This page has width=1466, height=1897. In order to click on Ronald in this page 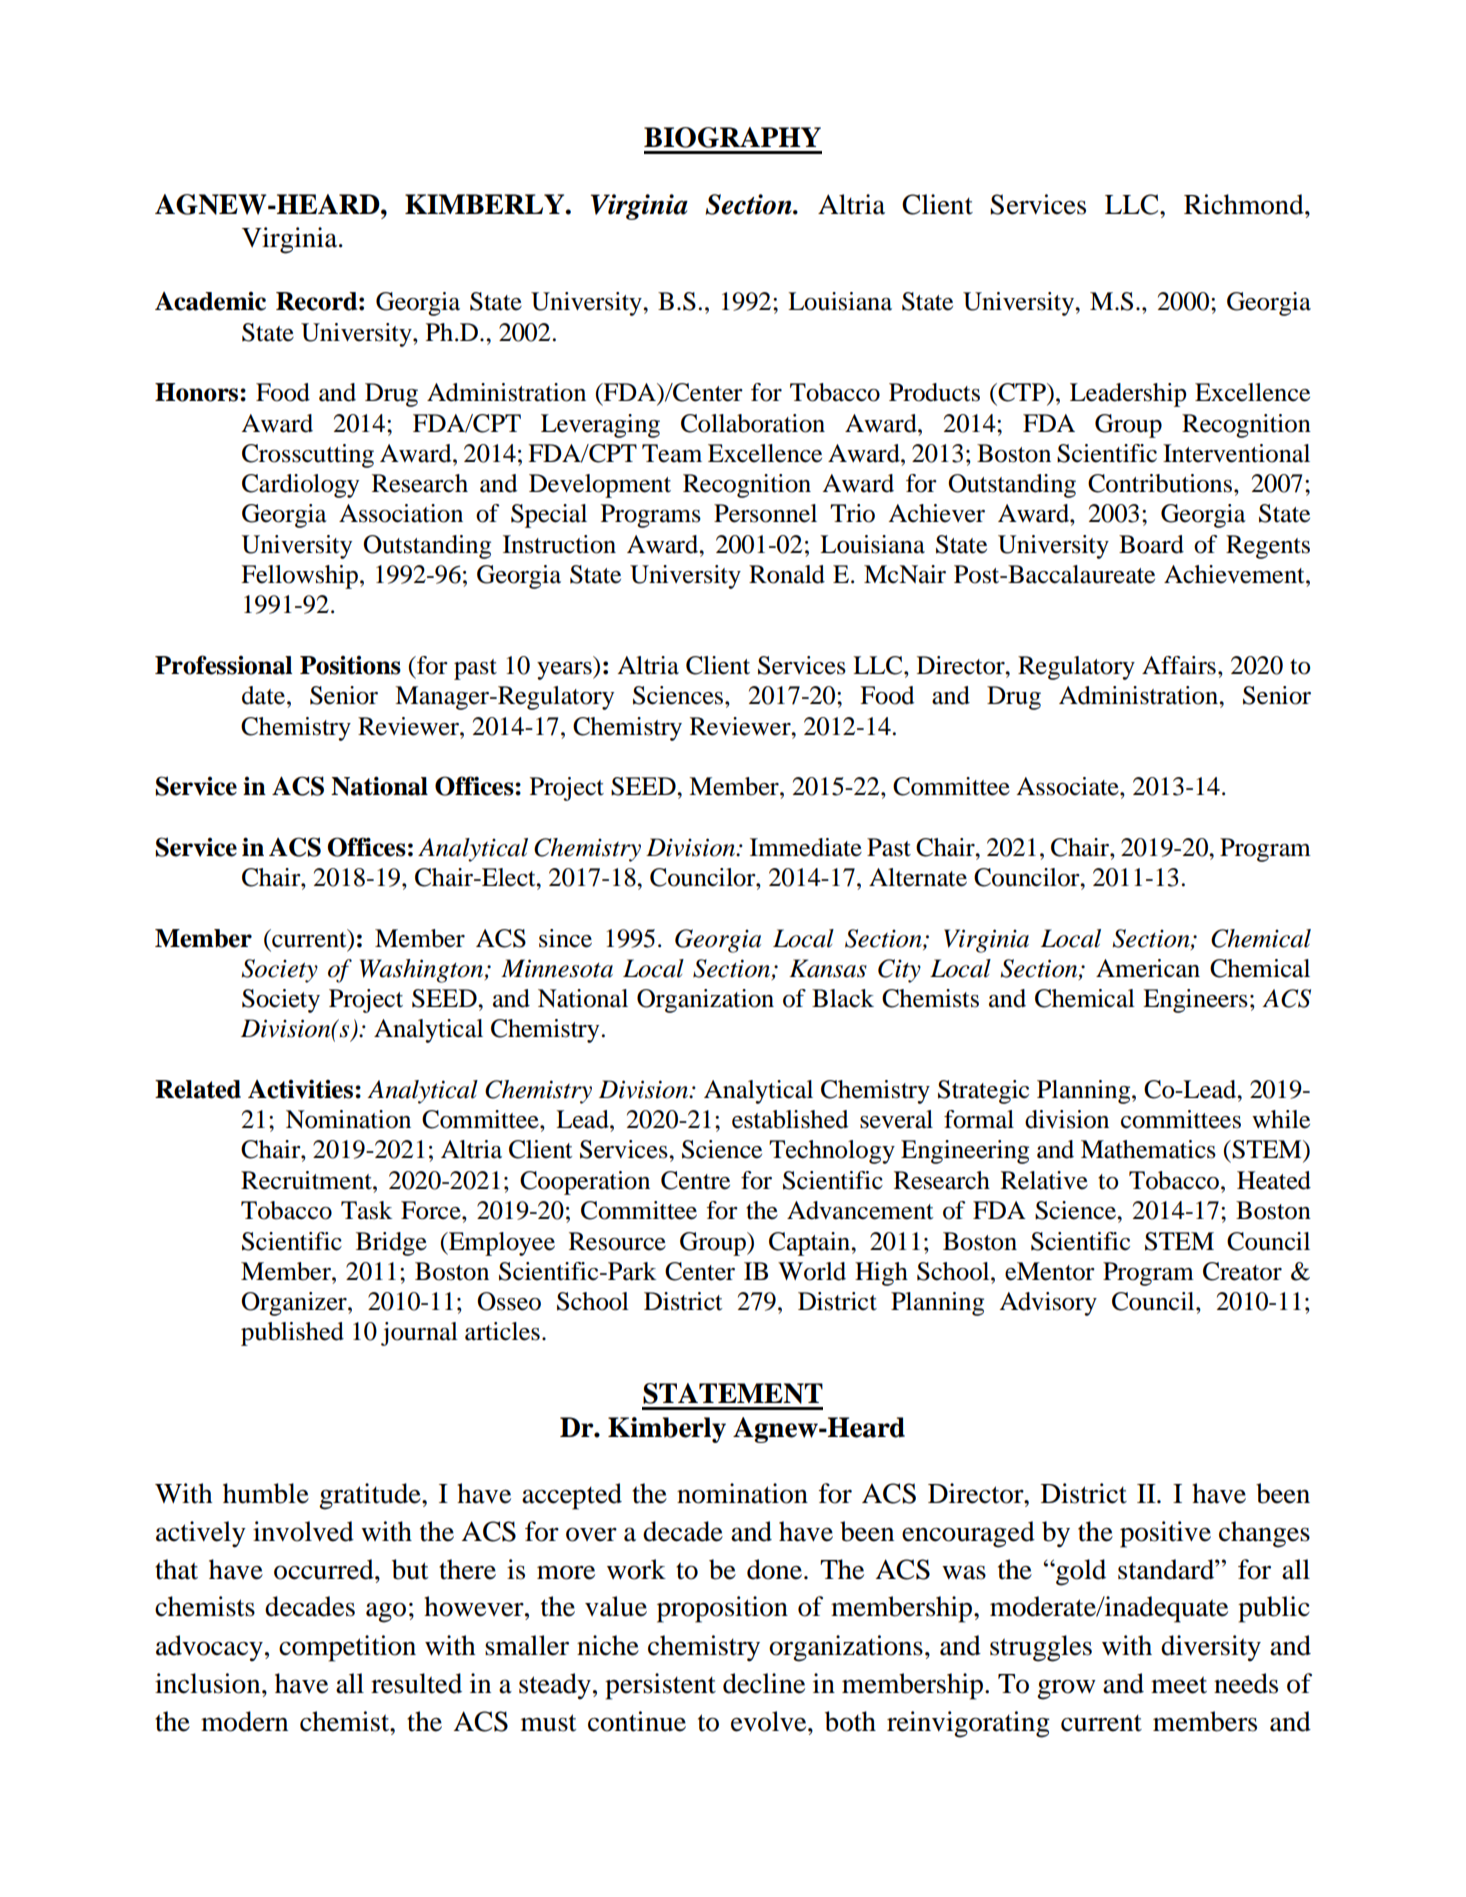, I will do `click(787, 574)`.
